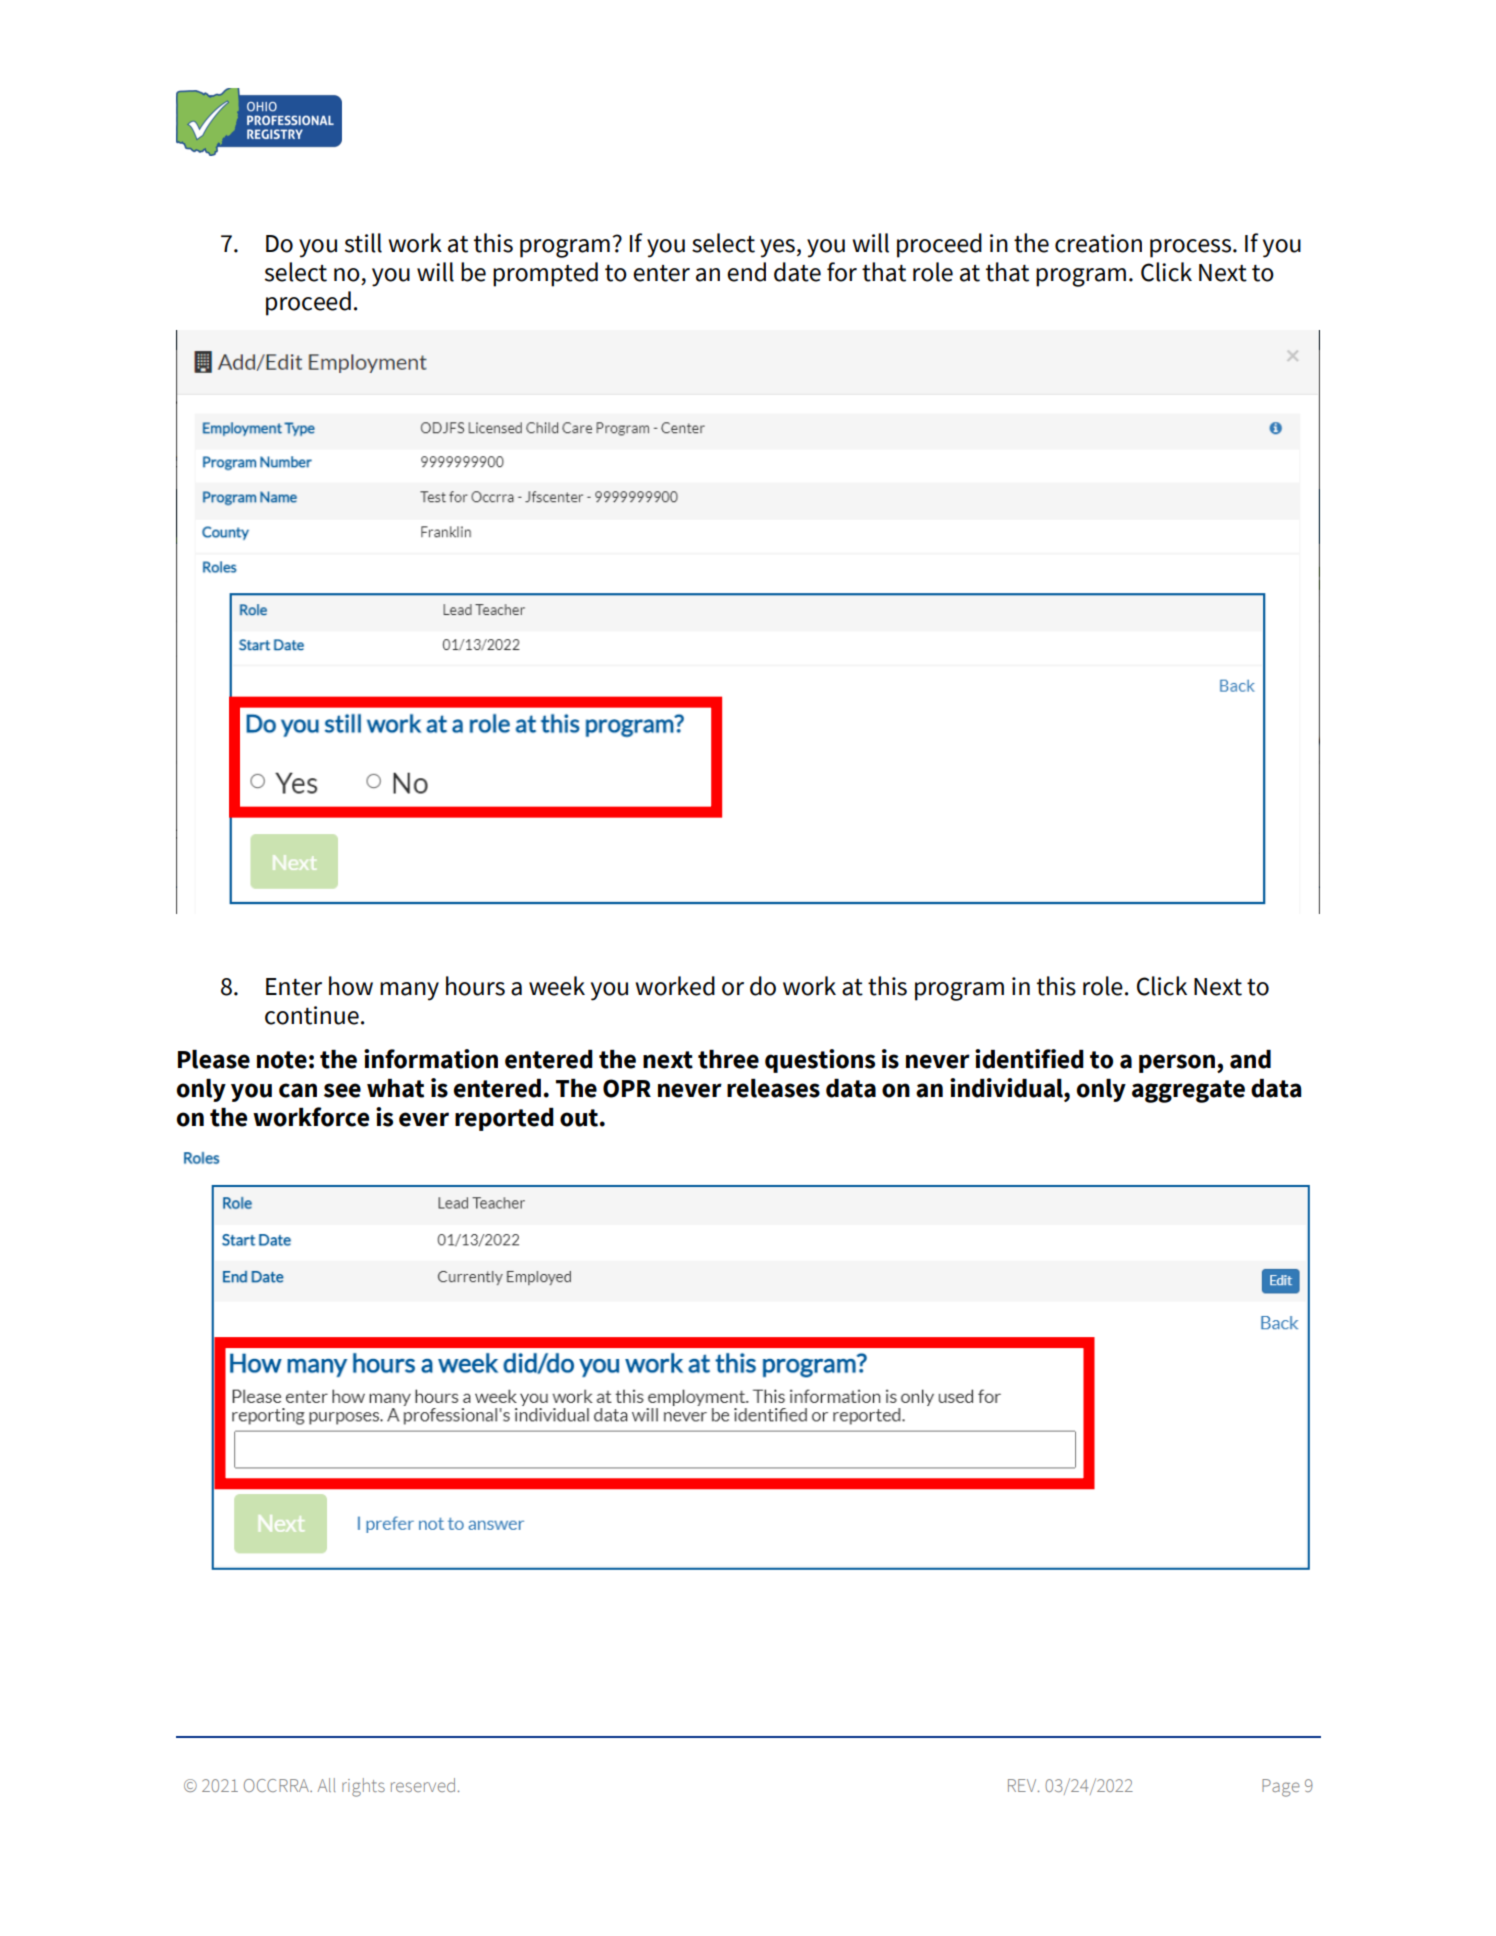  Describe the element at coordinates (579, 1118) in the page. I see `out` at that location.
